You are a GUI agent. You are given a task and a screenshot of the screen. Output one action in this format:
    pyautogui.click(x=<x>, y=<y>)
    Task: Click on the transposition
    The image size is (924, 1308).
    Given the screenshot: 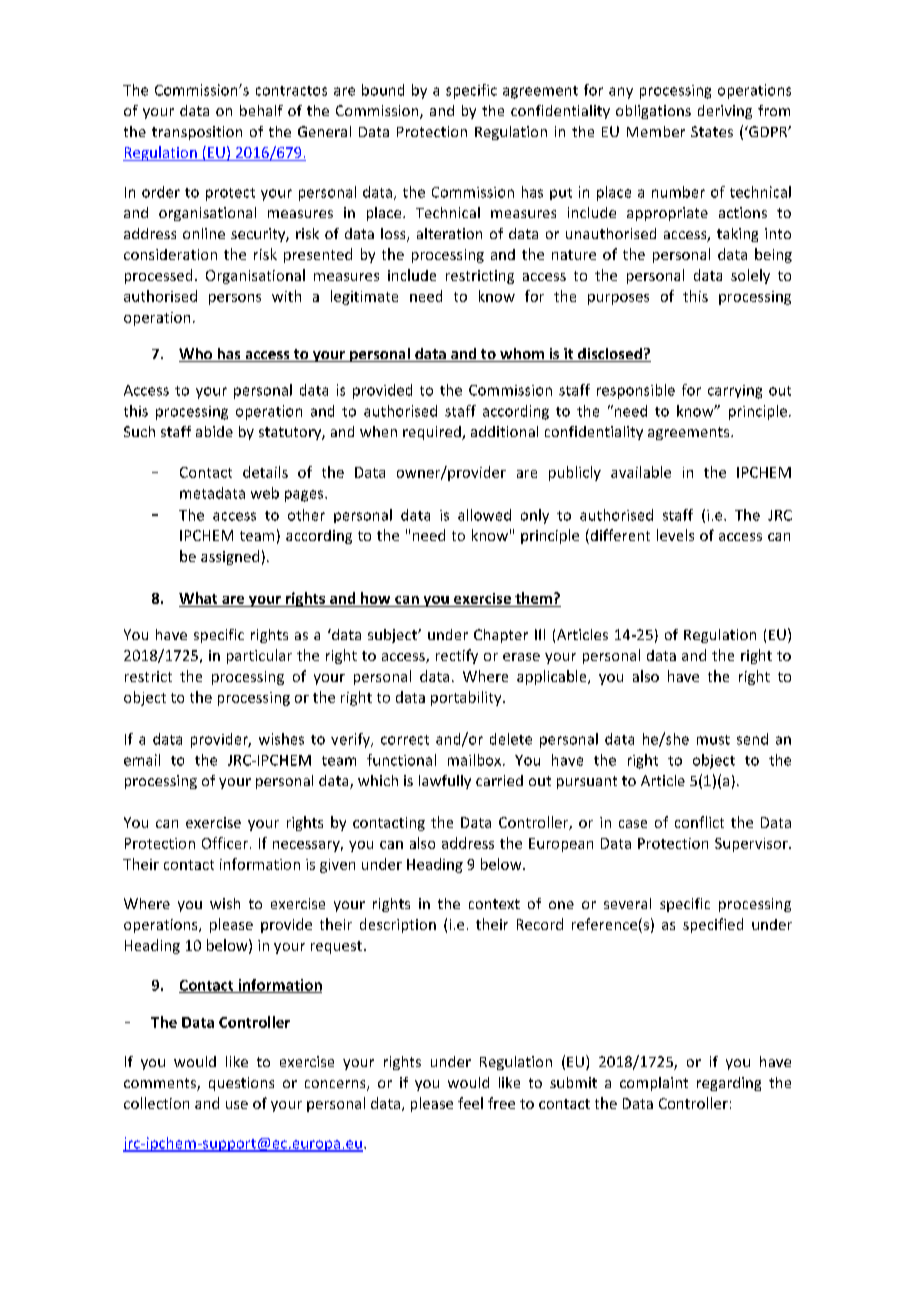 What is the action you would take?
    pyautogui.click(x=197, y=133)
